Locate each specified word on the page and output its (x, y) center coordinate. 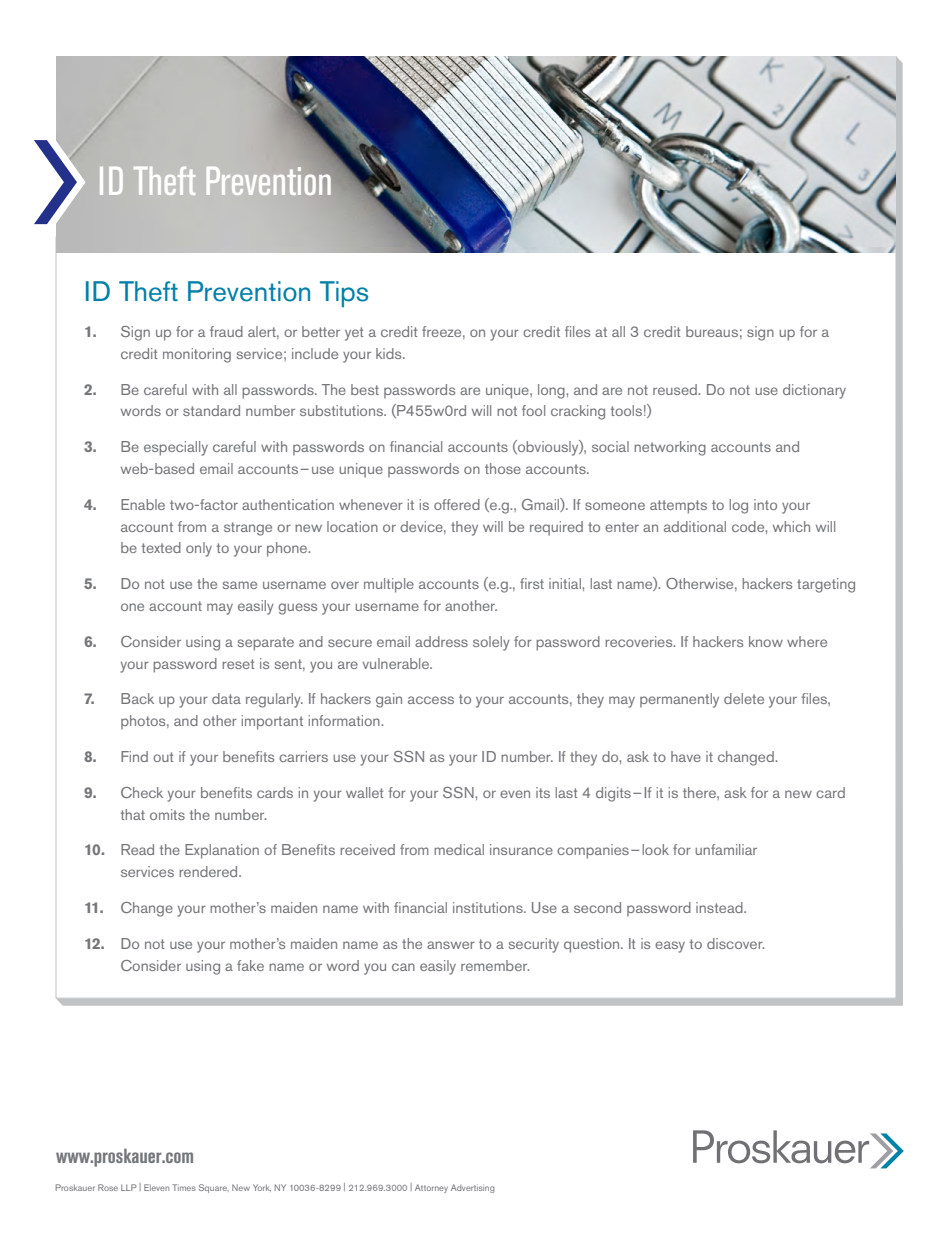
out (163, 757)
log (739, 506)
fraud (226, 331)
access (431, 700)
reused (676, 389)
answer (451, 945)
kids (390, 353)
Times (184, 1187)
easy (670, 947)
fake (250, 965)
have (686, 756)
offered (457, 504)
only (199, 549)
